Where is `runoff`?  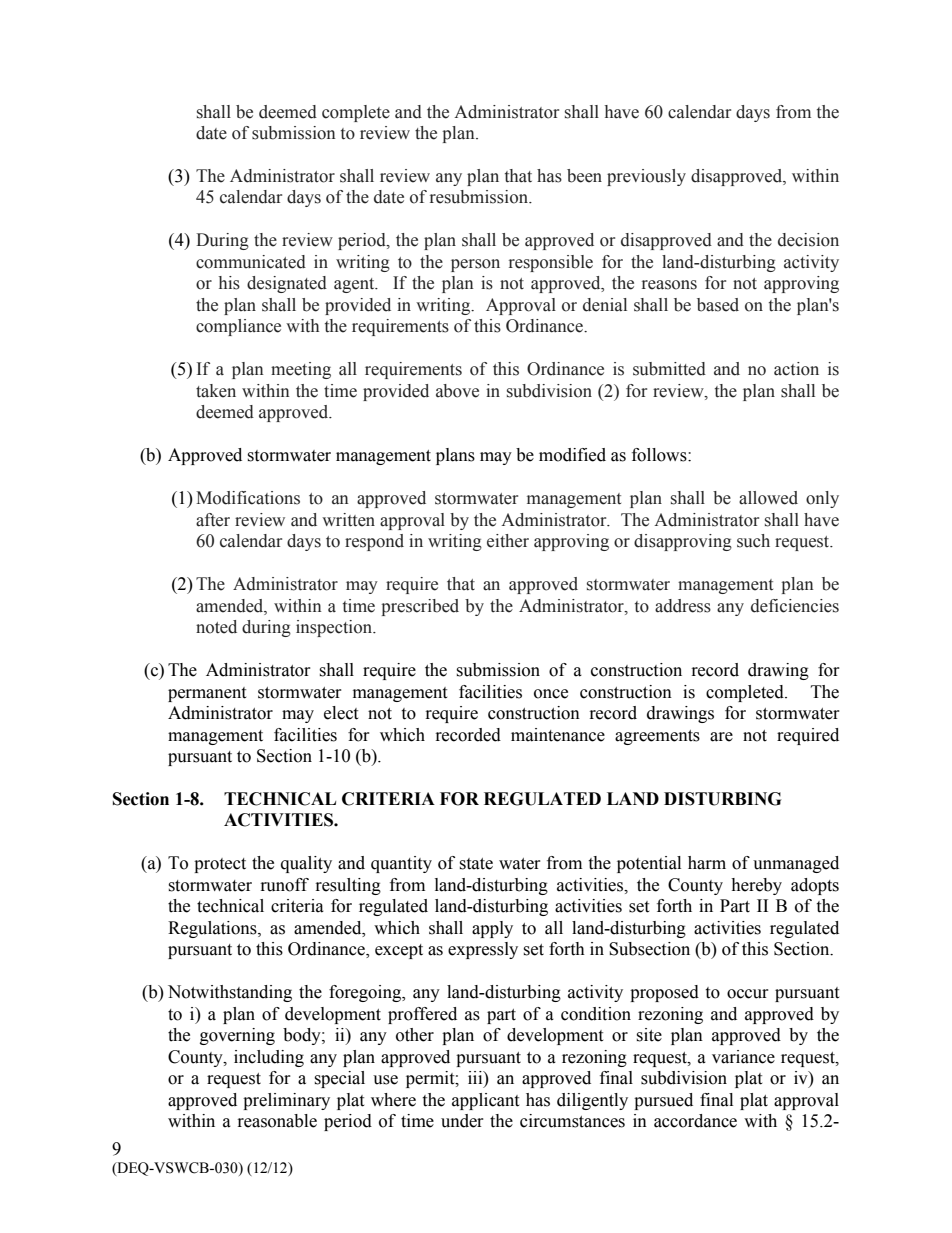 runoff is located at coordinates (285, 885).
